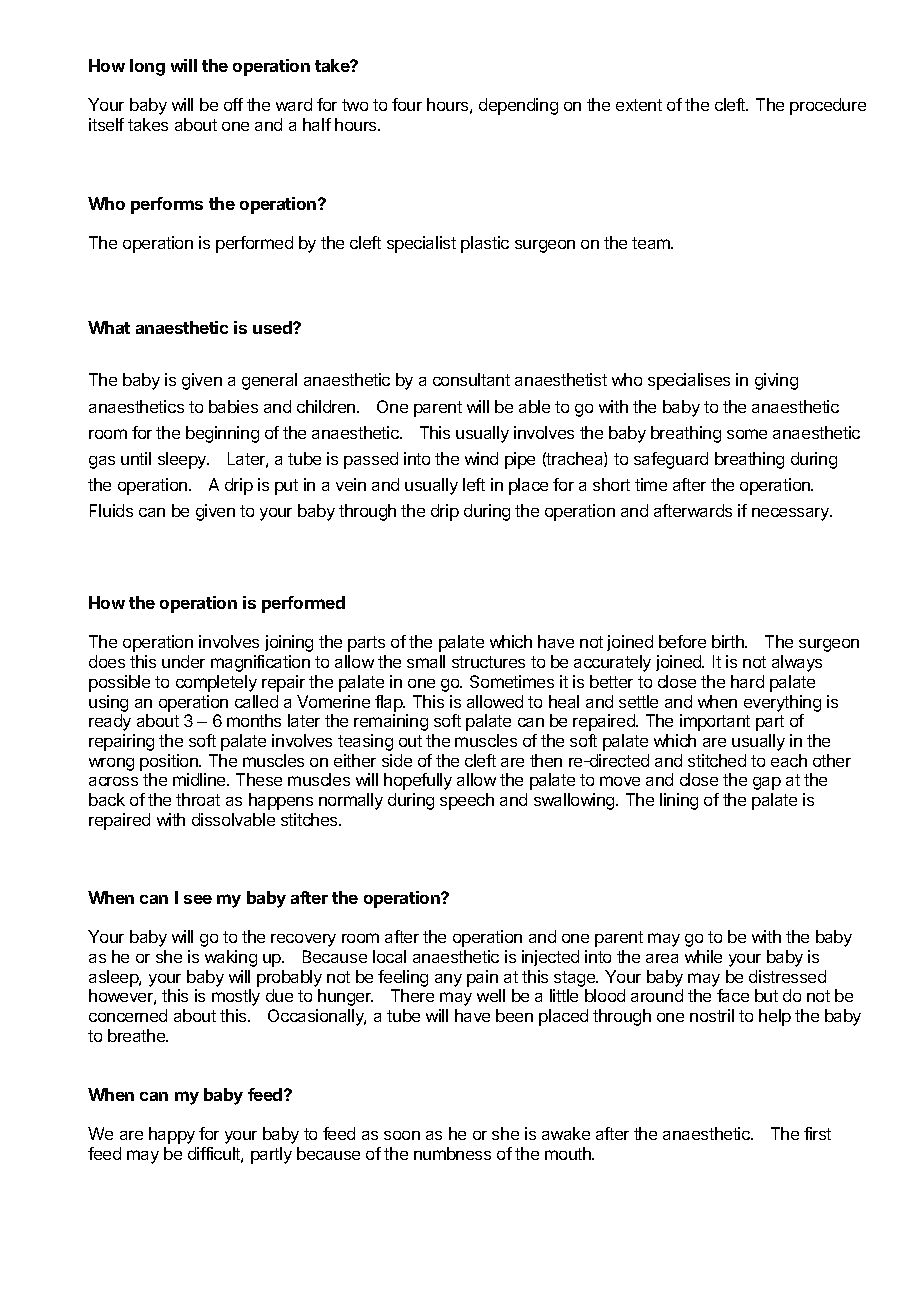 The image size is (924, 1309). Describe the element at coordinates (200, 779) in the page. I see `midline` at that location.
